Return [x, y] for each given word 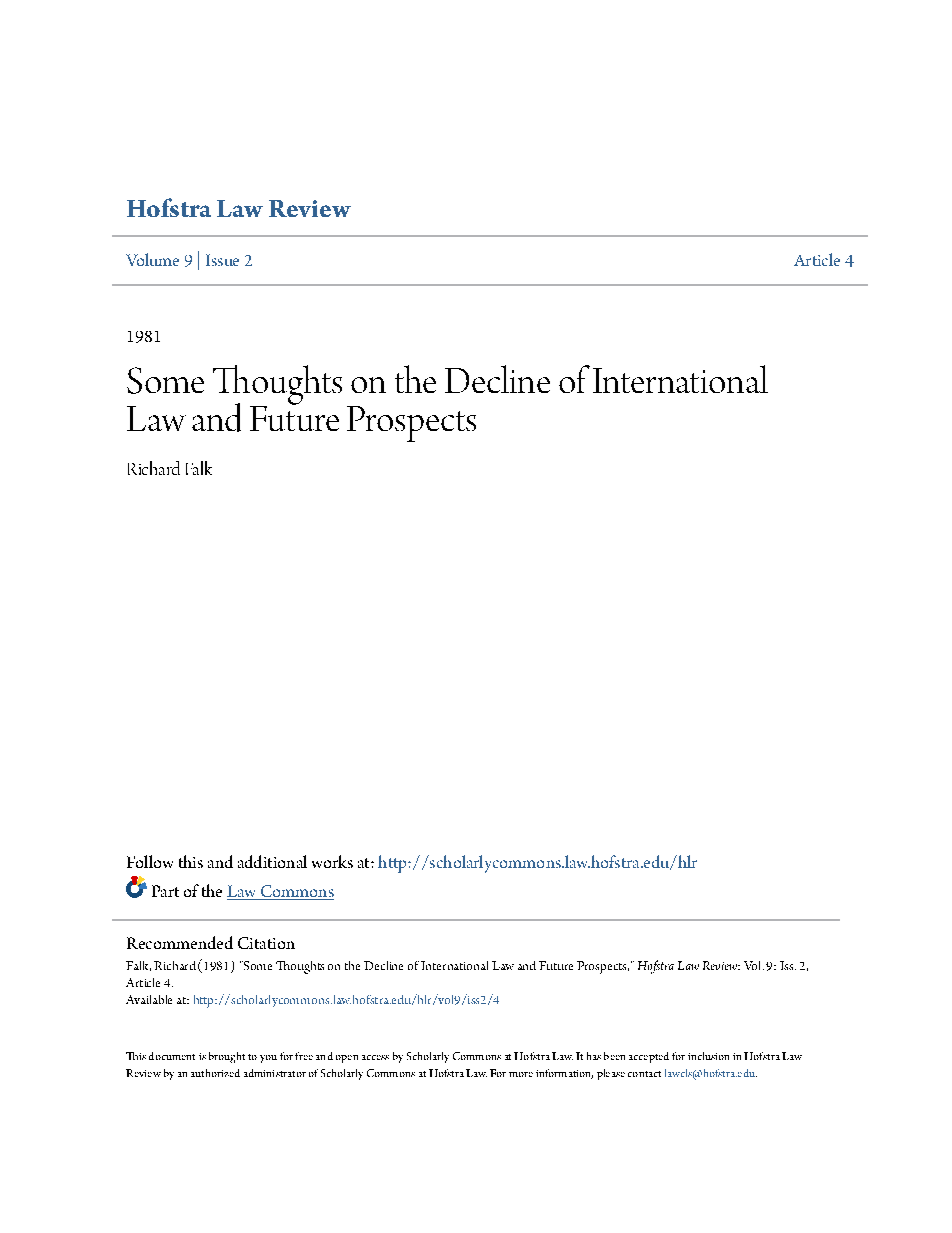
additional [272, 861]
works [332, 861]
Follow [150, 861]
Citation [266, 943]
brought [227, 1057]
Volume [152, 259]
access [375, 1057]
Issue [222, 260]
